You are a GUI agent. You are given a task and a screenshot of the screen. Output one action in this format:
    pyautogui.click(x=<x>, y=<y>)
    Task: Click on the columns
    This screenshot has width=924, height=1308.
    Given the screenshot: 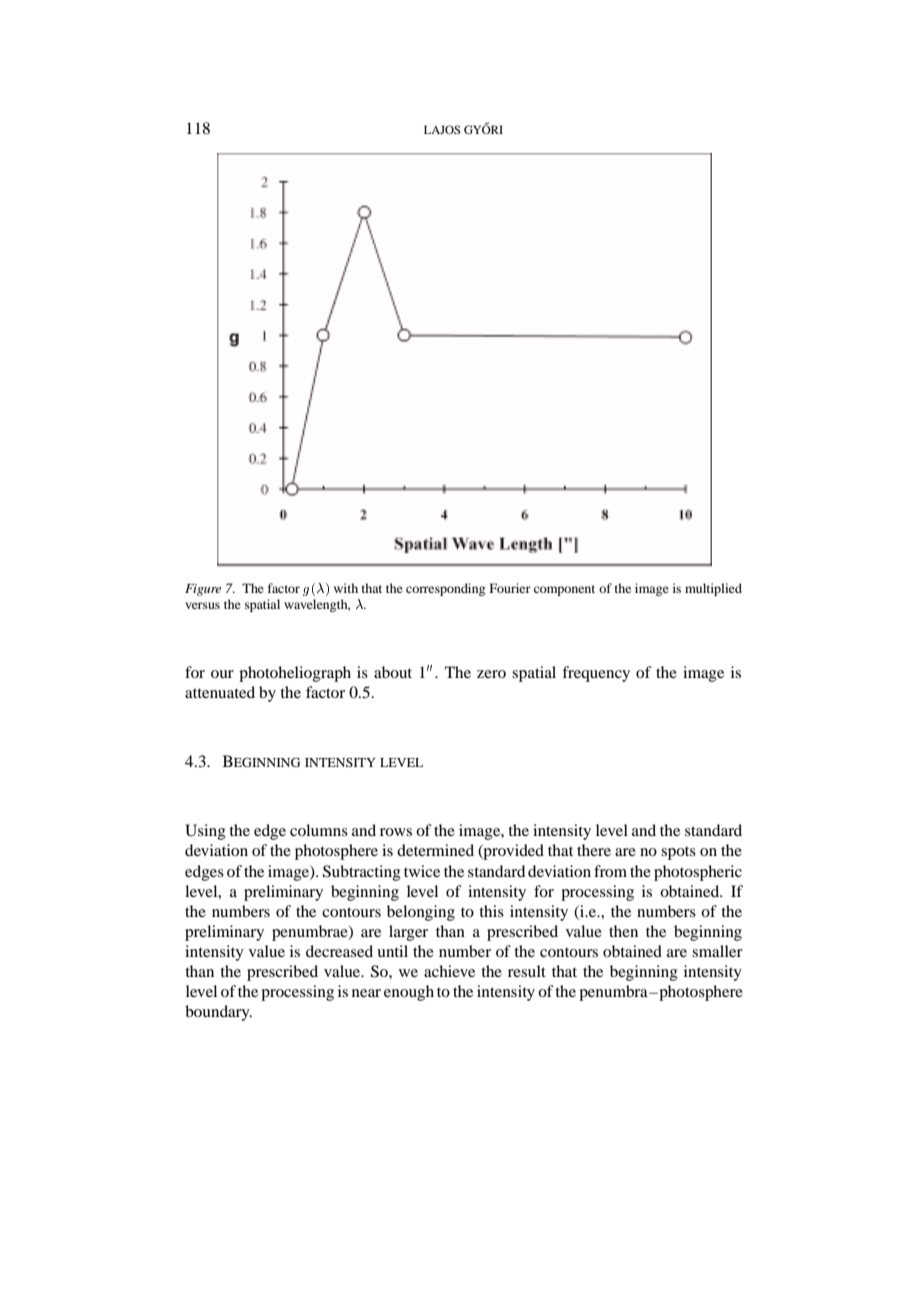 What is the action you would take?
    pyautogui.click(x=319, y=830)
